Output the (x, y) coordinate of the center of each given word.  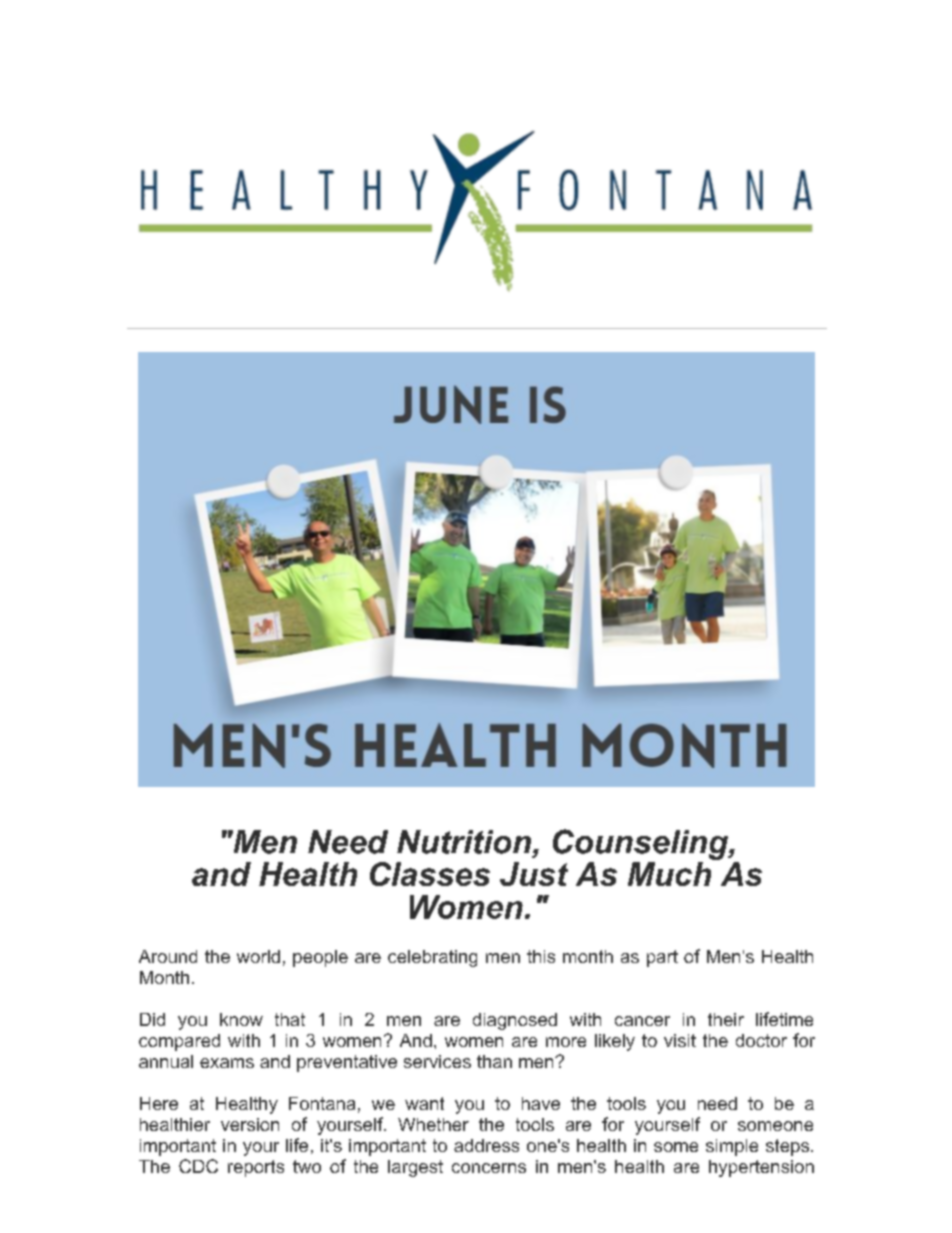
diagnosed (515, 1021)
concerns (489, 1168)
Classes (430, 874)
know (241, 1019)
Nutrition (464, 842)
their (726, 1019)
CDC (198, 1166)
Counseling (641, 844)
